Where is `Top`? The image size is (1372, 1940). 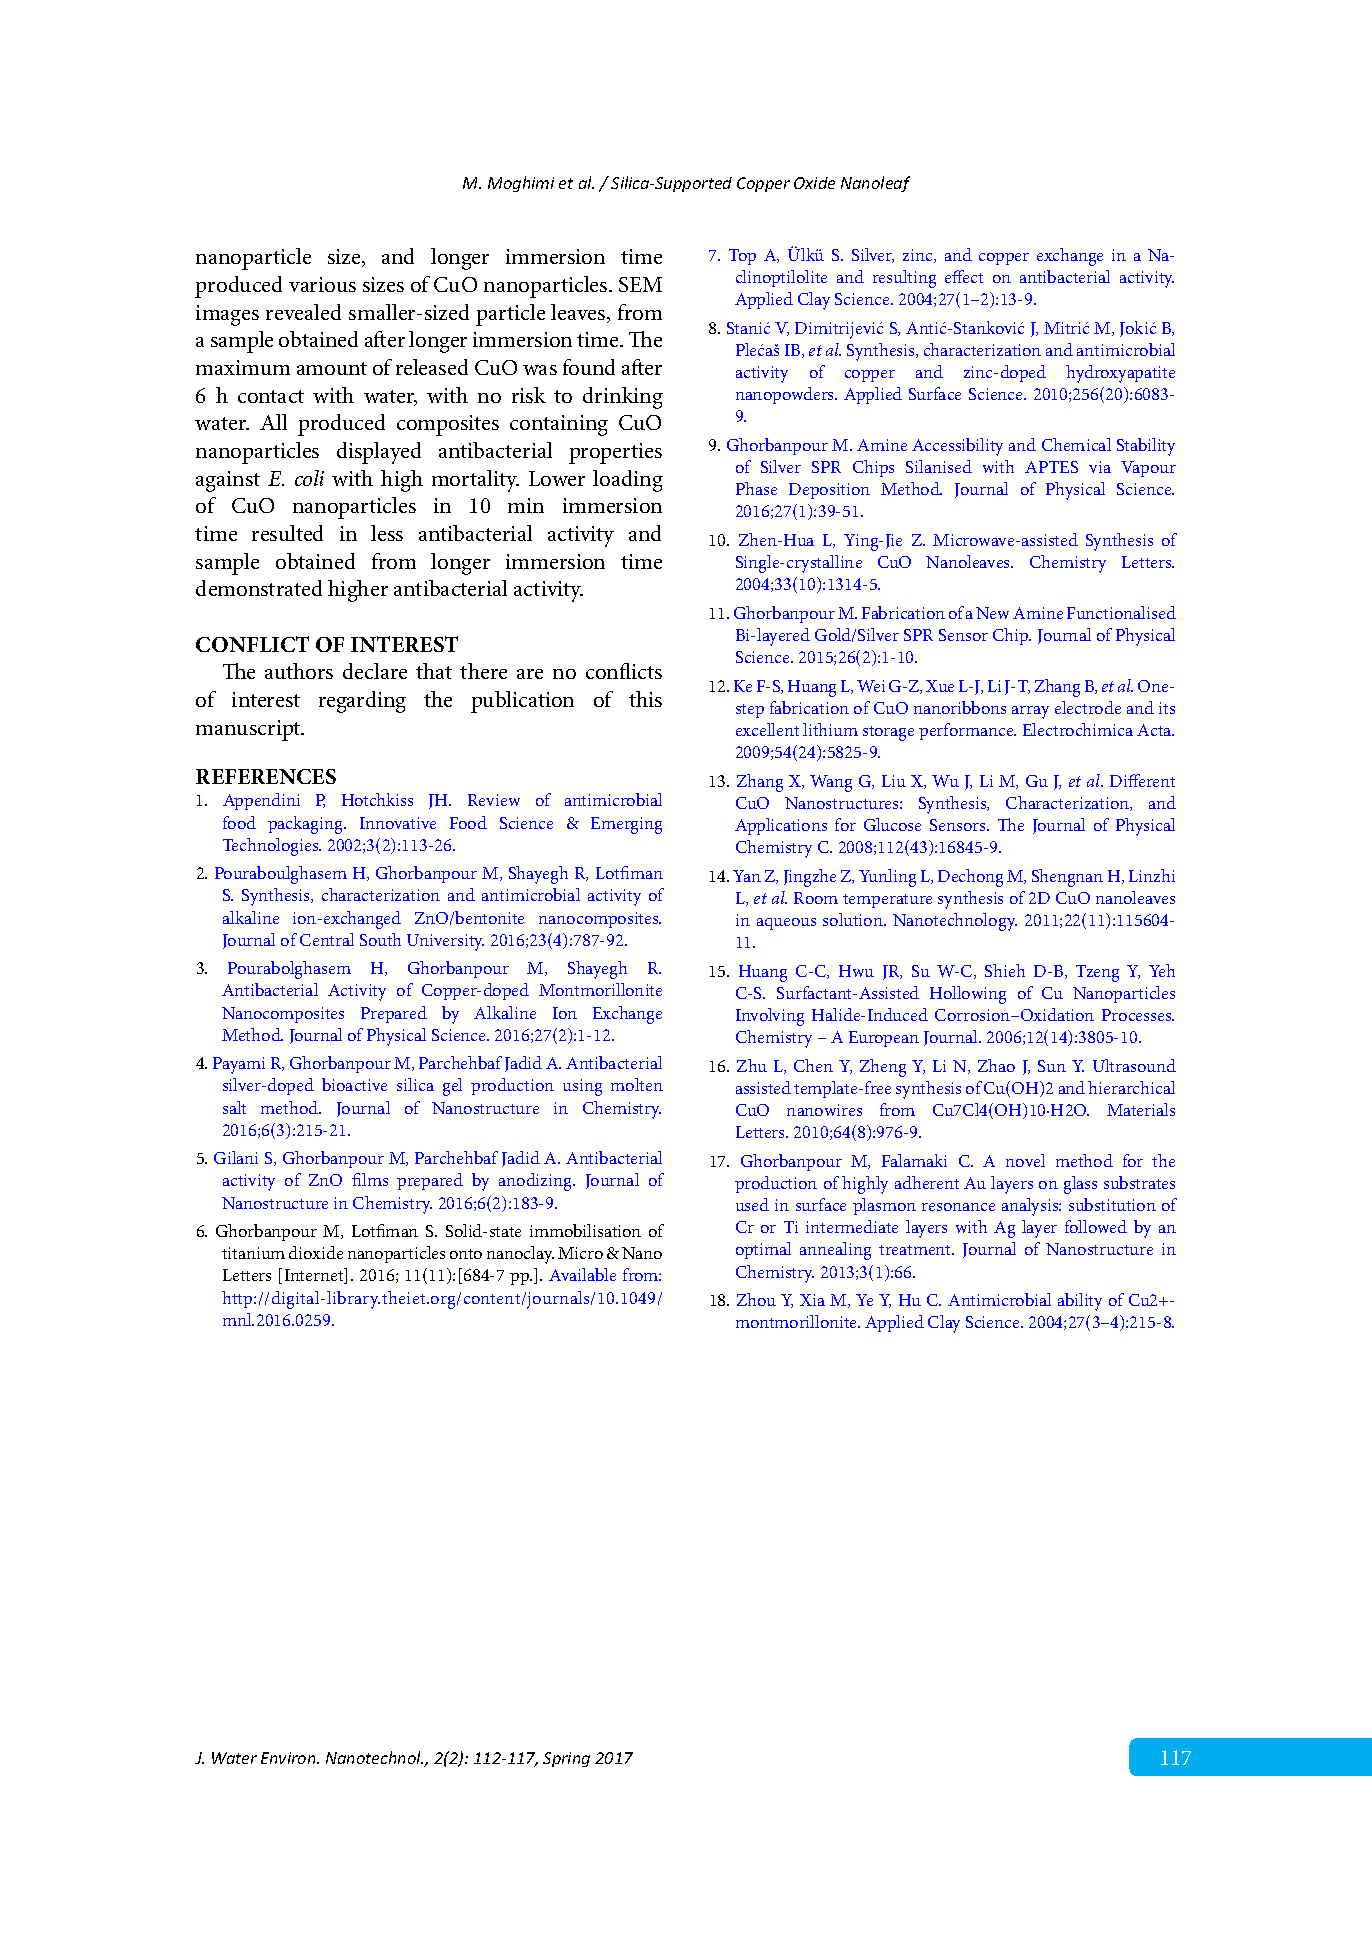 Top is located at coordinates (742, 257).
